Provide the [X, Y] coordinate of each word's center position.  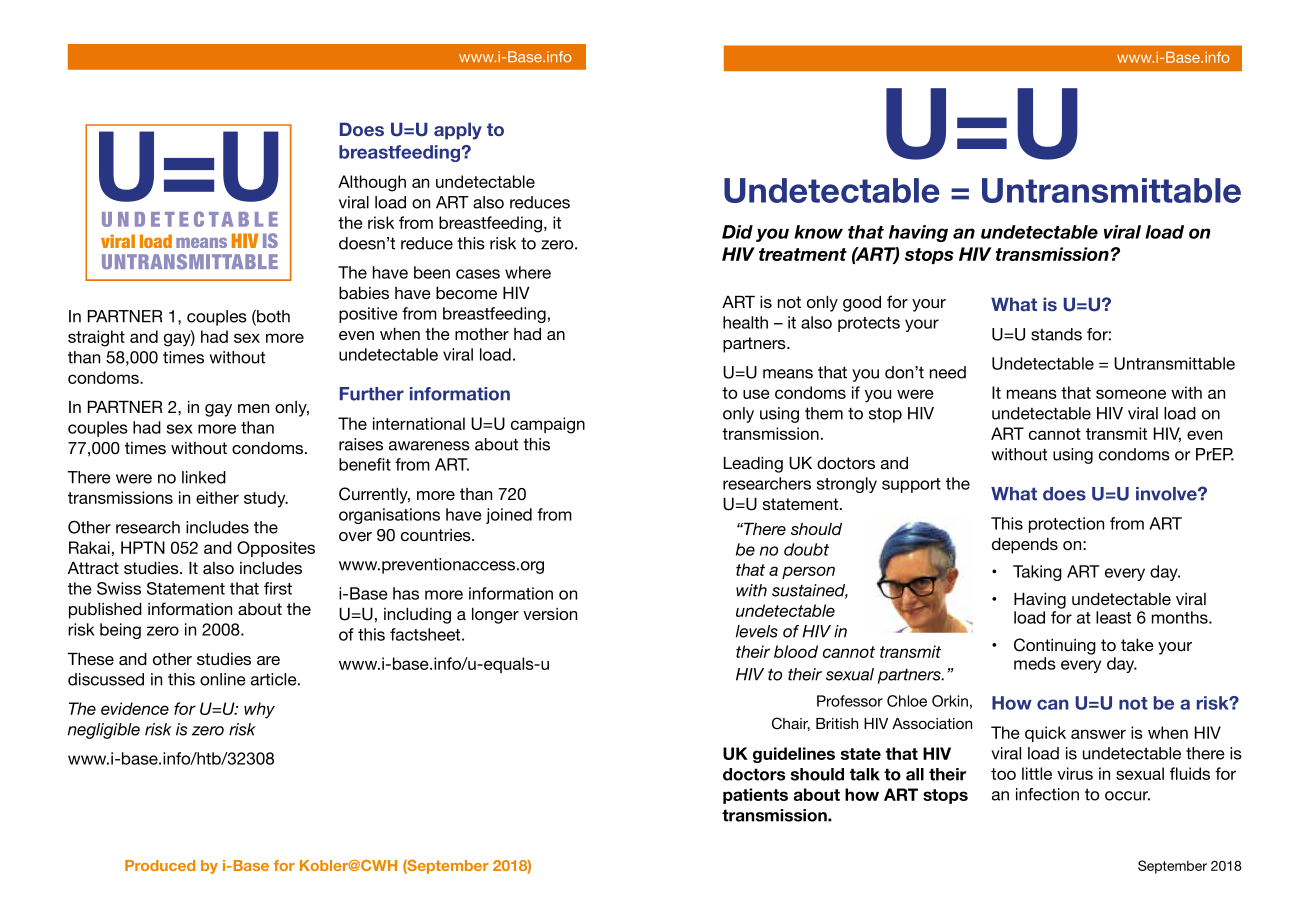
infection [1047, 794]
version [550, 614]
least [1113, 617]
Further [372, 394]
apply [458, 131]
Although [372, 183]
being [120, 631]
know [818, 232]
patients [755, 796]
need [948, 372]
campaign [548, 425]
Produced [160, 865]
